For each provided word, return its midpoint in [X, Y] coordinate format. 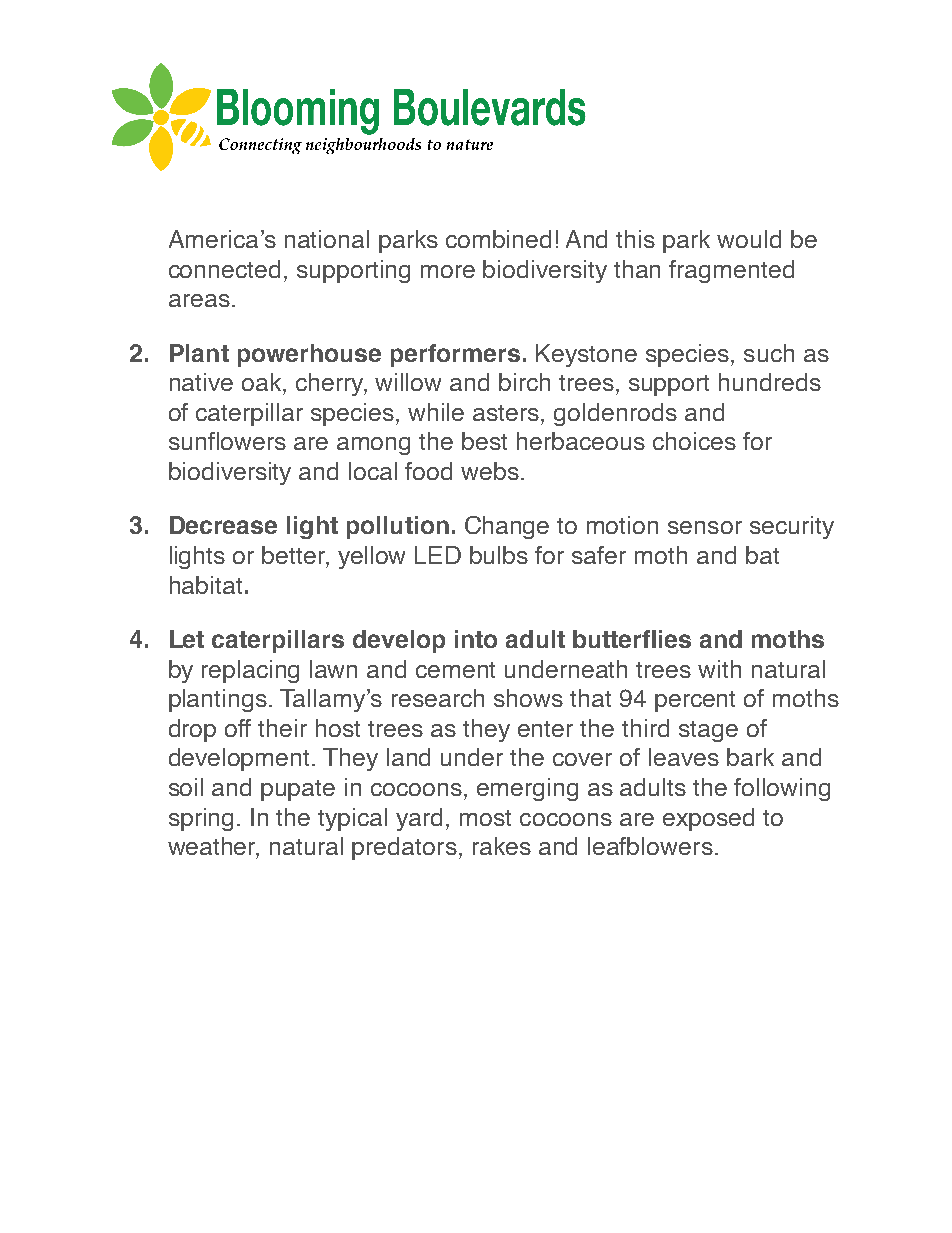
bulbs [499, 555]
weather [213, 847]
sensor [705, 527]
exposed [708, 819]
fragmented [731, 271]
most [485, 818]
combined [498, 239]
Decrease [223, 525]
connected [224, 269]
